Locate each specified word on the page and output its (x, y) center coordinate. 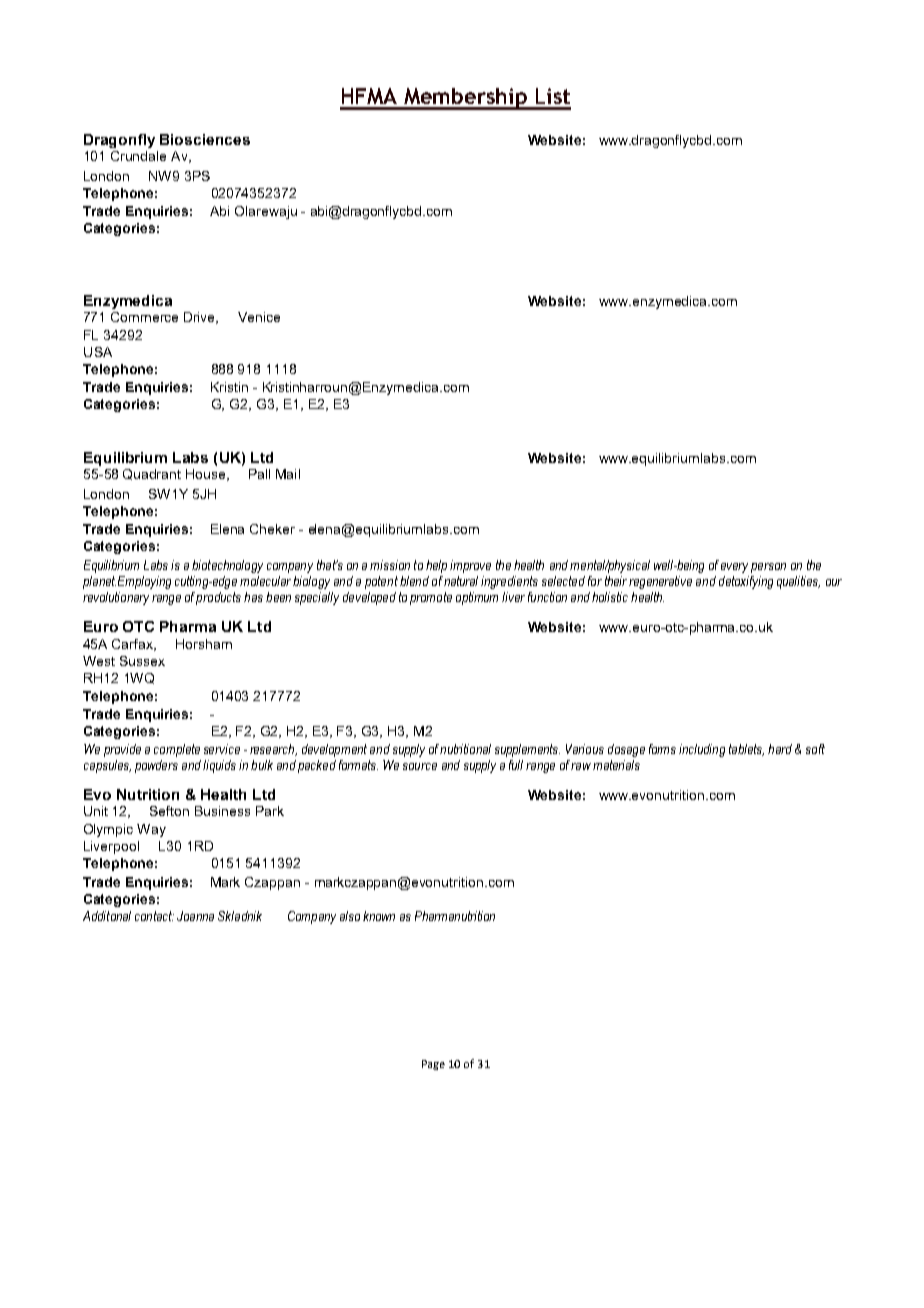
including (702, 750)
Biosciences (205, 139)
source (420, 766)
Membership (465, 99)
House (207, 475)
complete (177, 750)
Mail (288, 474)
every (734, 568)
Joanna (195, 916)
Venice (259, 317)
